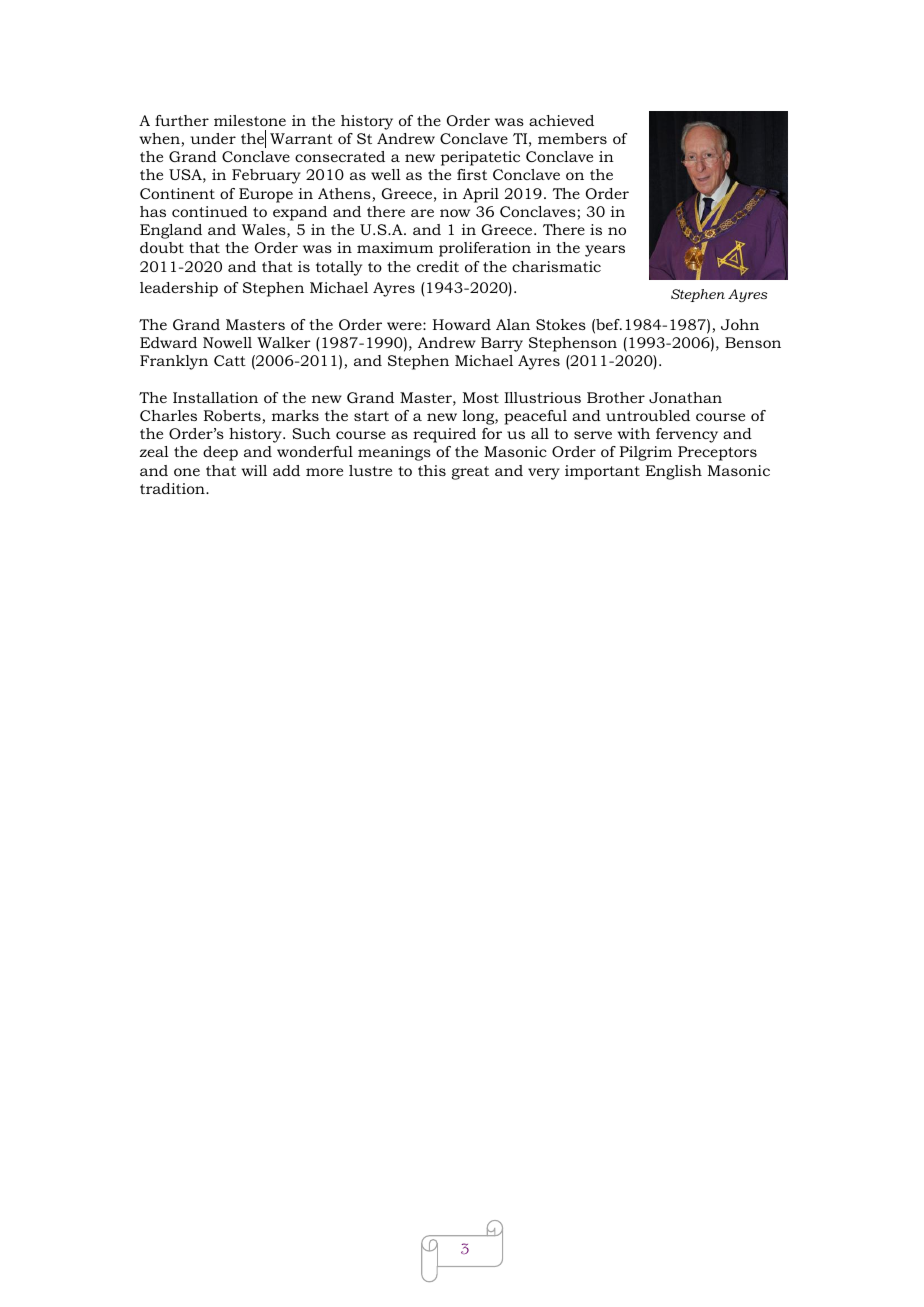 This image has height=1307, width=924. I want to click on English, so click(674, 472).
